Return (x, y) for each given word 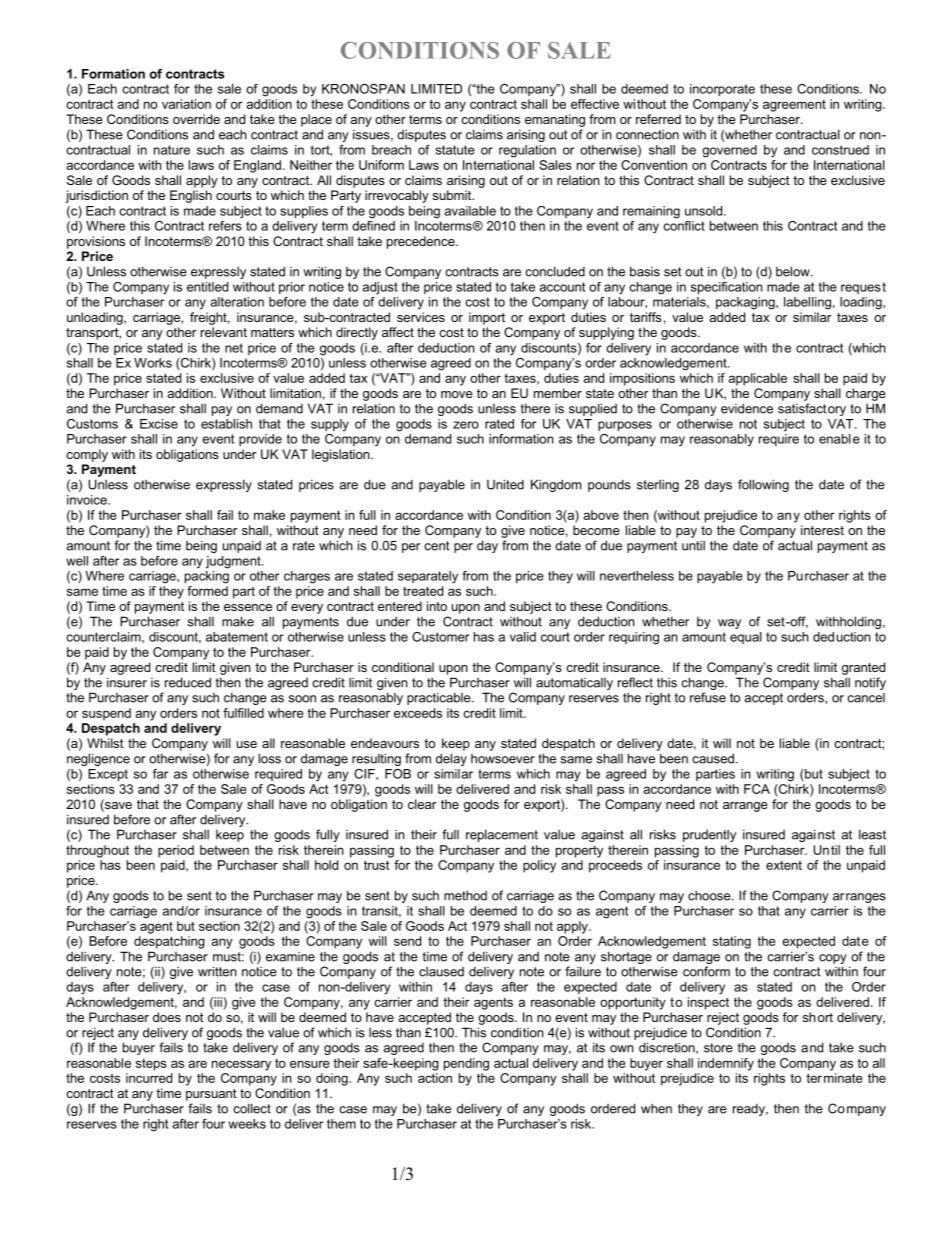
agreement (794, 106)
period (176, 851)
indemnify (726, 1064)
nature (172, 150)
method (465, 895)
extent (784, 865)
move (457, 394)
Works (153, 363)
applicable (758, 379)
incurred (149, 1078)
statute (455, 150)
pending (466, 1064)
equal (746, 638)
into (437, 606)
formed (207, 591)
